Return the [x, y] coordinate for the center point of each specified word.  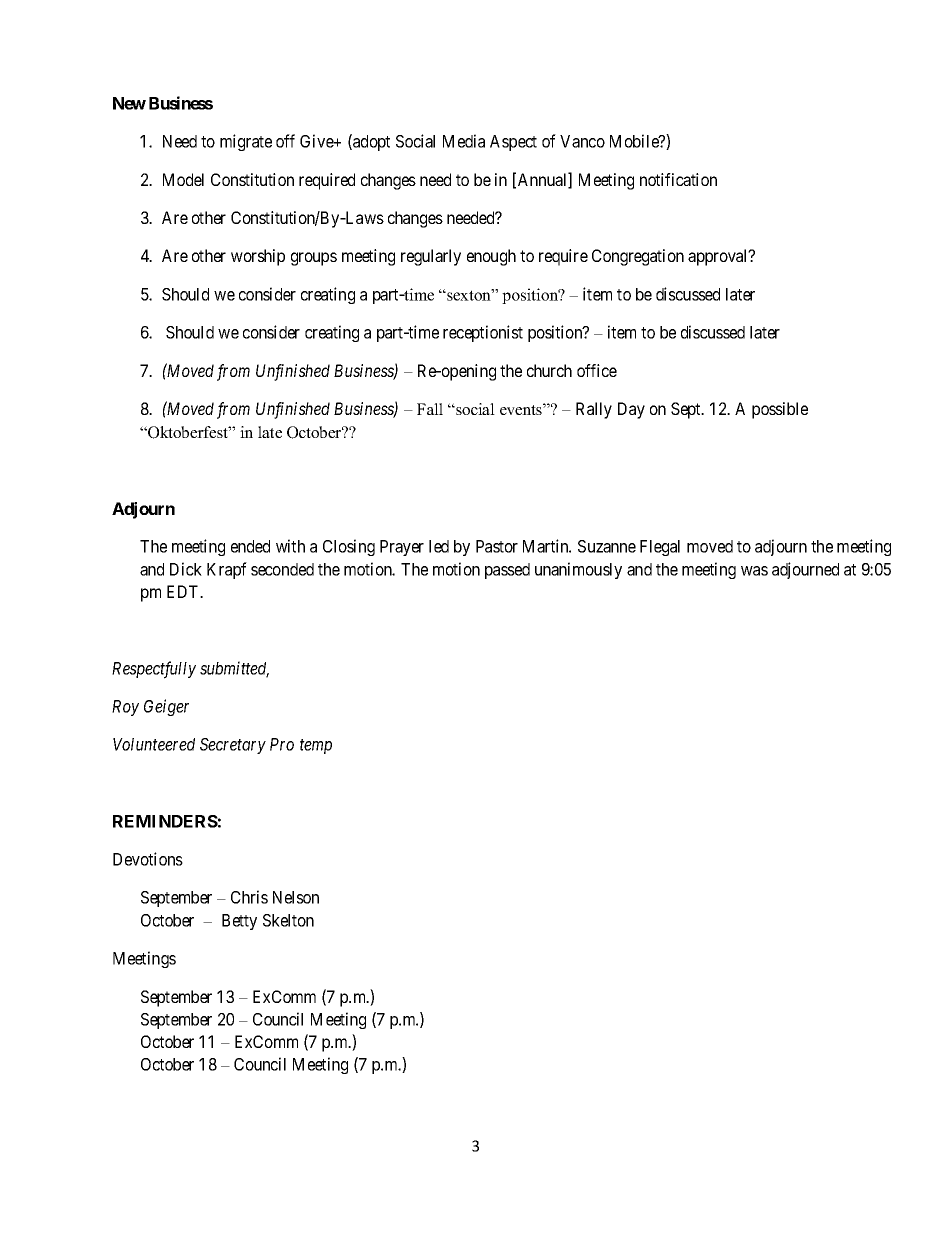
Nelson [296, 897]
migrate [246, 142]
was [754, 571]
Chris [249, 897]
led [439, 546]
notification [678, 179]
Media [464, 141]
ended [250, 546]
